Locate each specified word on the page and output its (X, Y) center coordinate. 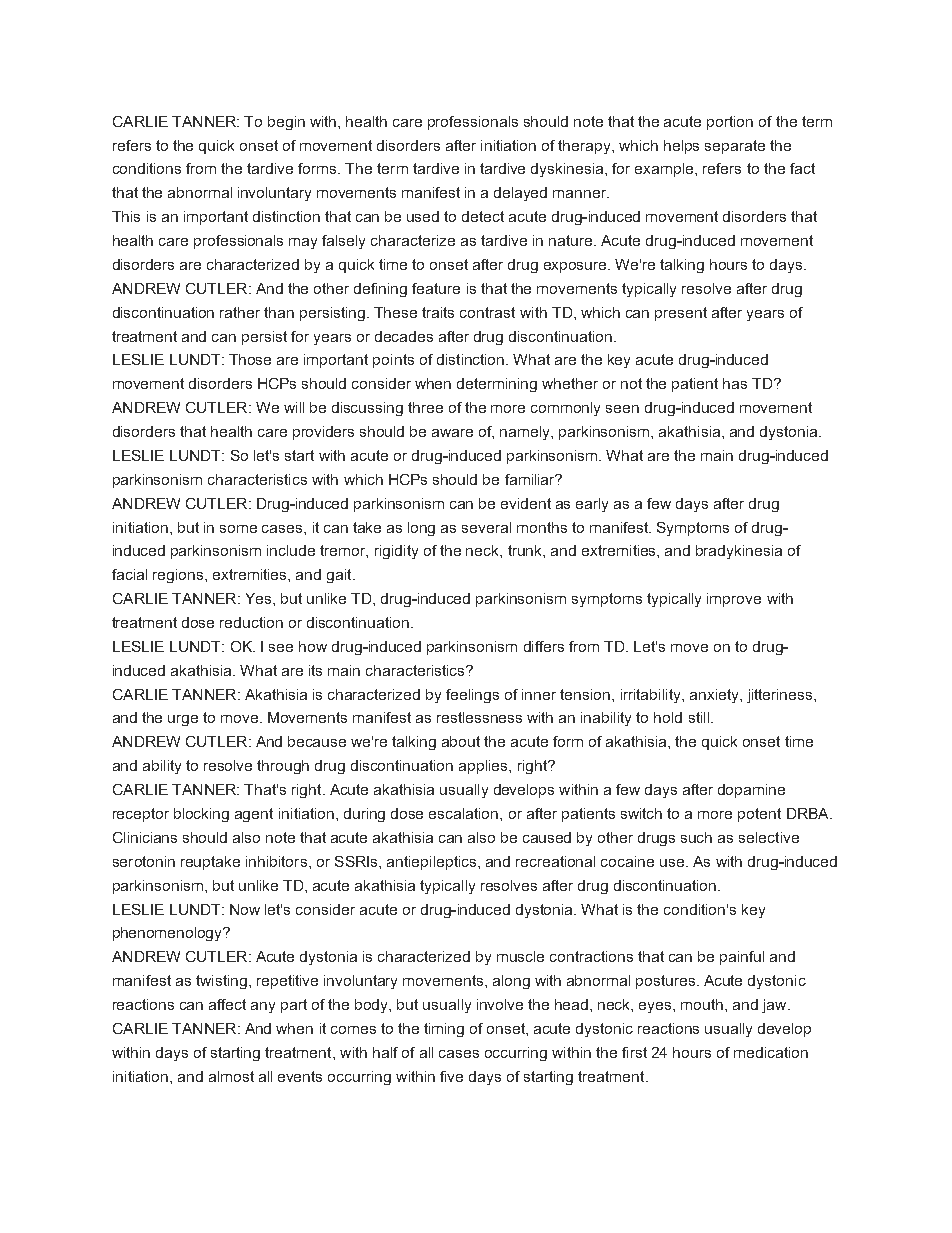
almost (231, 1076)
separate (735, 147)
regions (179, 576)
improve (734, 600)
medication (771, 1052)
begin (286, 123)
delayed (520, 194)
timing (444, 1030)
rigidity (396, 552)
